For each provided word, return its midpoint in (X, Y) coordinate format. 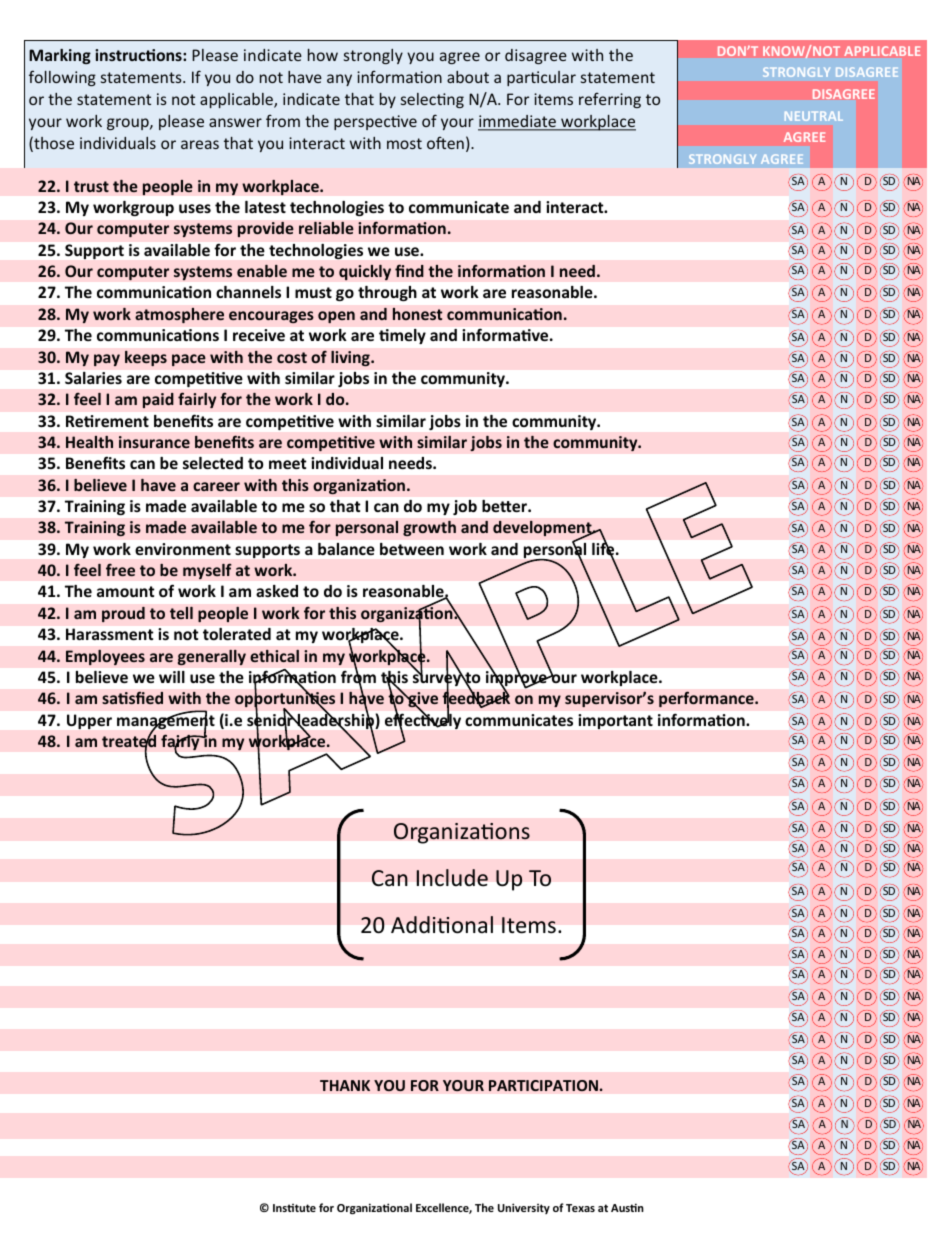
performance (707, 699)
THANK (345, 1085)
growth (429, 528)
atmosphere (179, 315)
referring (610, 100)
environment (183, 549)
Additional (442, 924)
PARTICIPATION (544, 1085)
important (616, 721)
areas (200, 144)
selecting (432, 100)
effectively (423, 721)
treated (129, 741)
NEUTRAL (814, 116)
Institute (294, 1208)
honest (418, 314)
